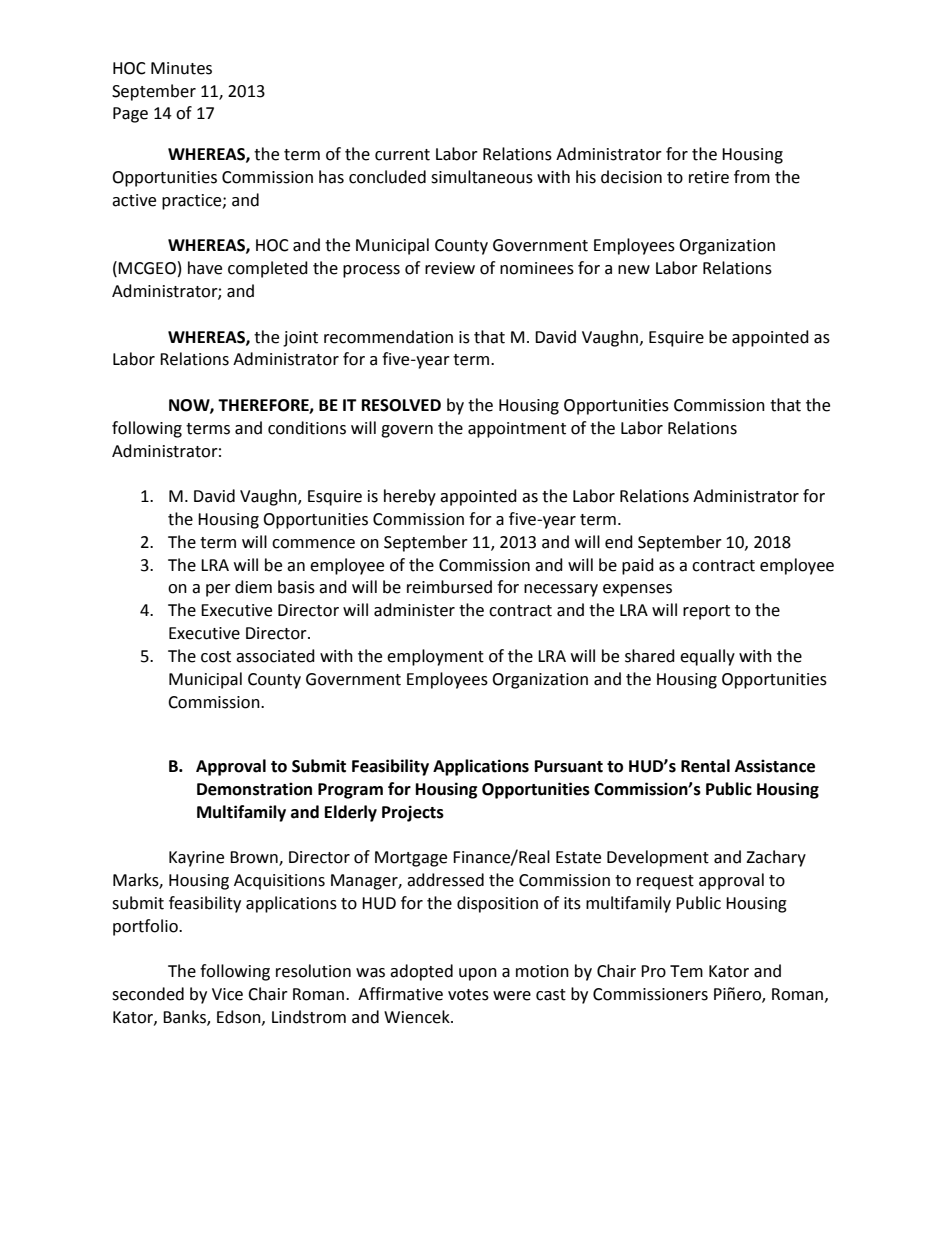  I want to click on request, so click(665, 882).
